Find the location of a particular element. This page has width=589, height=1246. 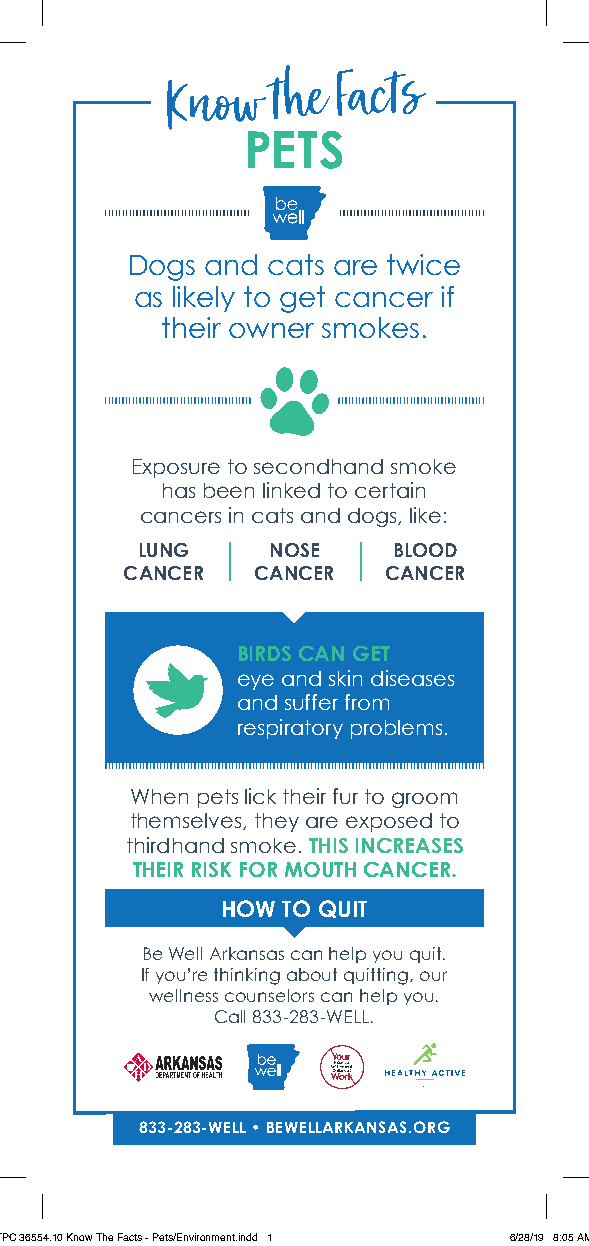

exposed is located at coordinates (389, 822).
